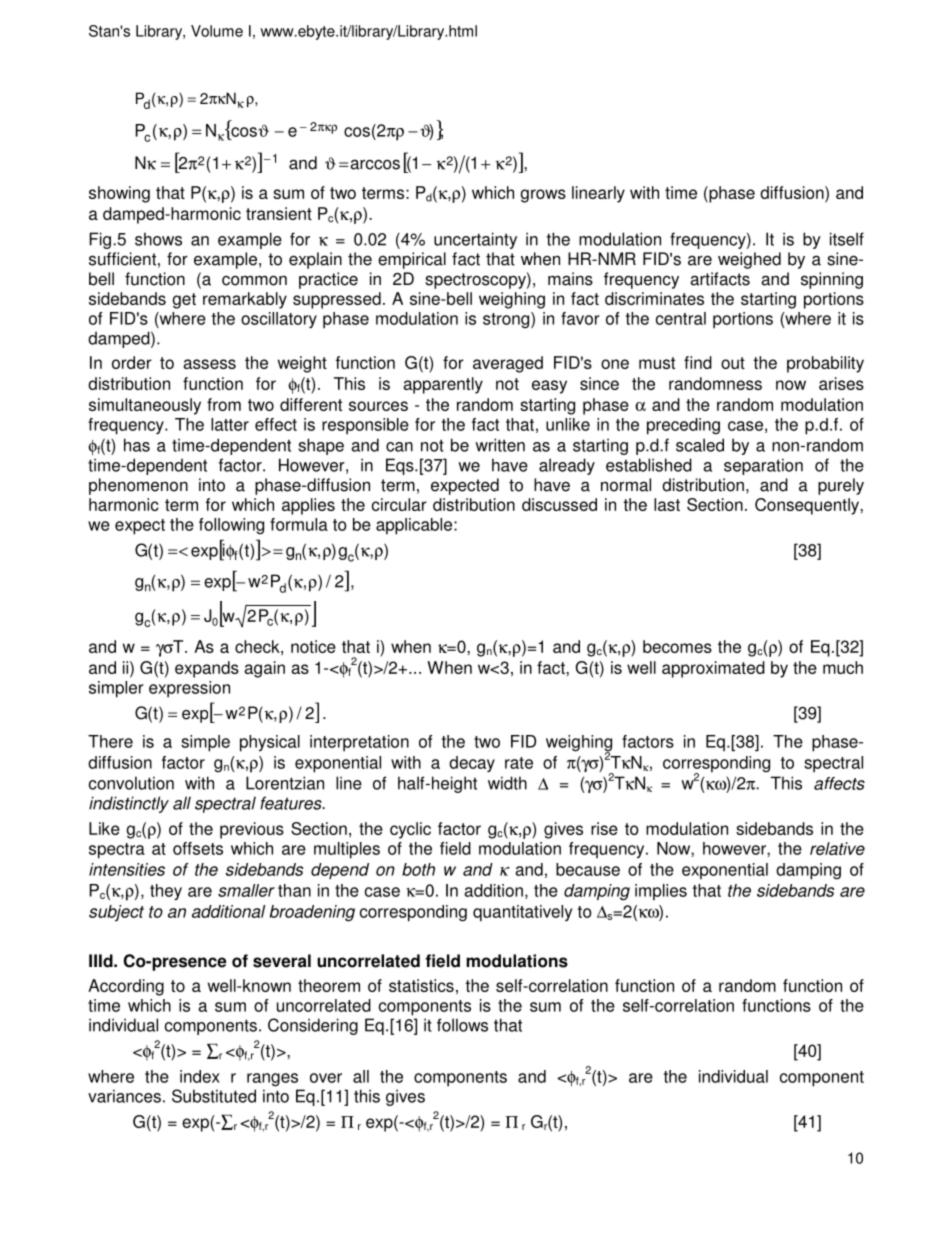 Image resolution: width=952 pixels, height=1233 pixels. What do you see at coordinates (462, 1025) in the screenshot?
I see `follows` at bounding box center [462, 1025].
